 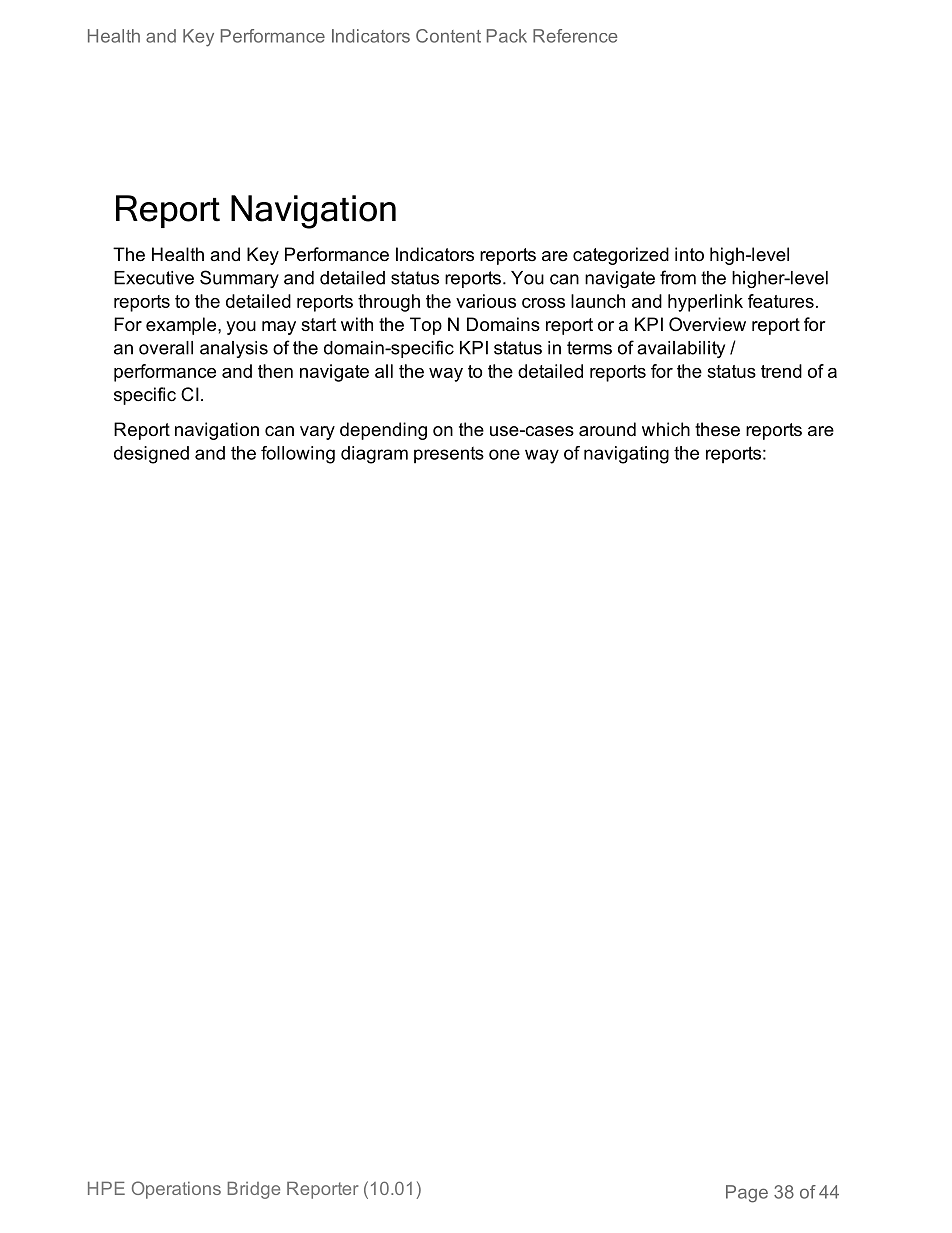 What do you see at coordinates (426, 326) in the document?
I see `Top` at bounding box center [426, 326].
